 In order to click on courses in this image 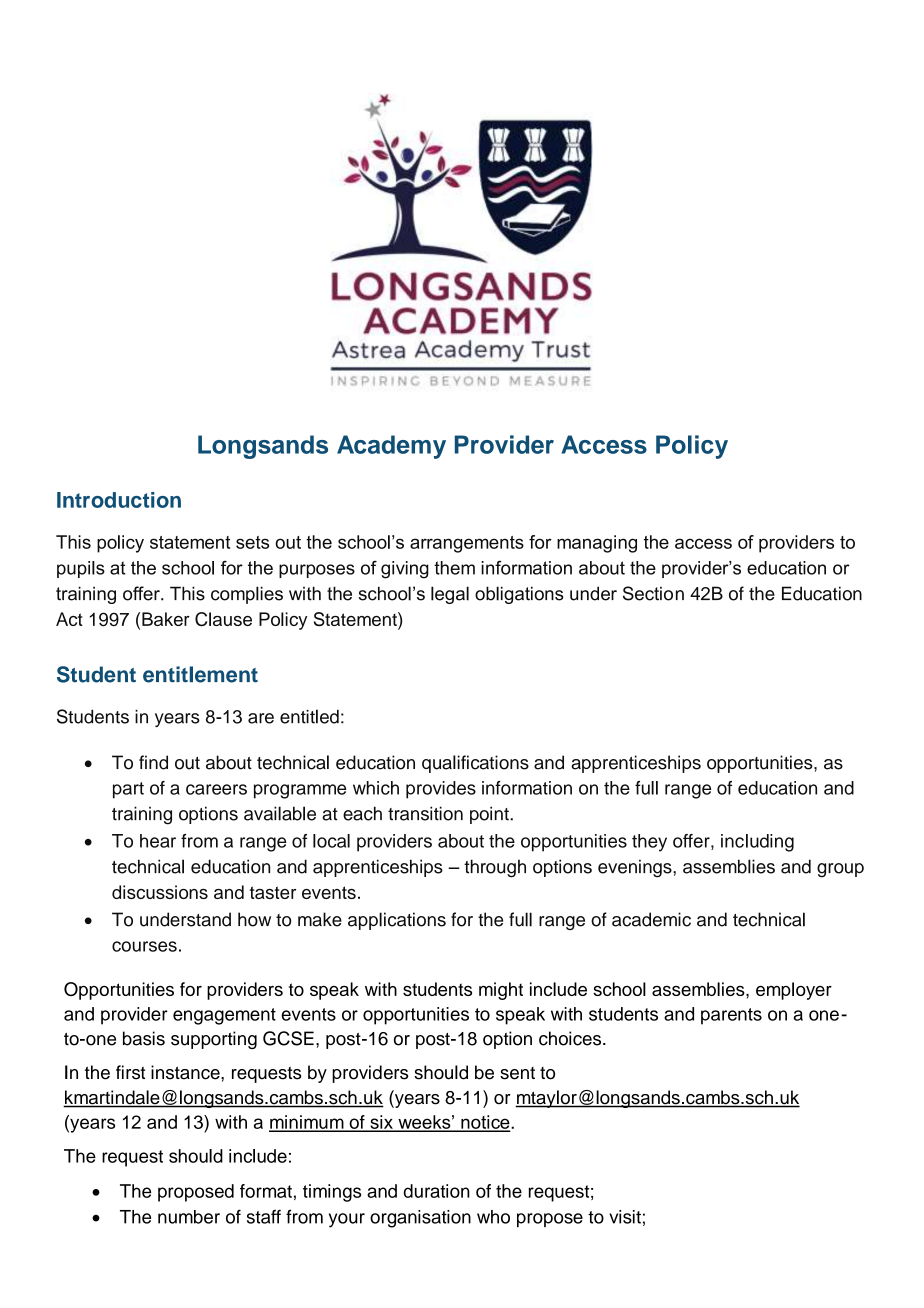, I will do `click(144, 946)`.
